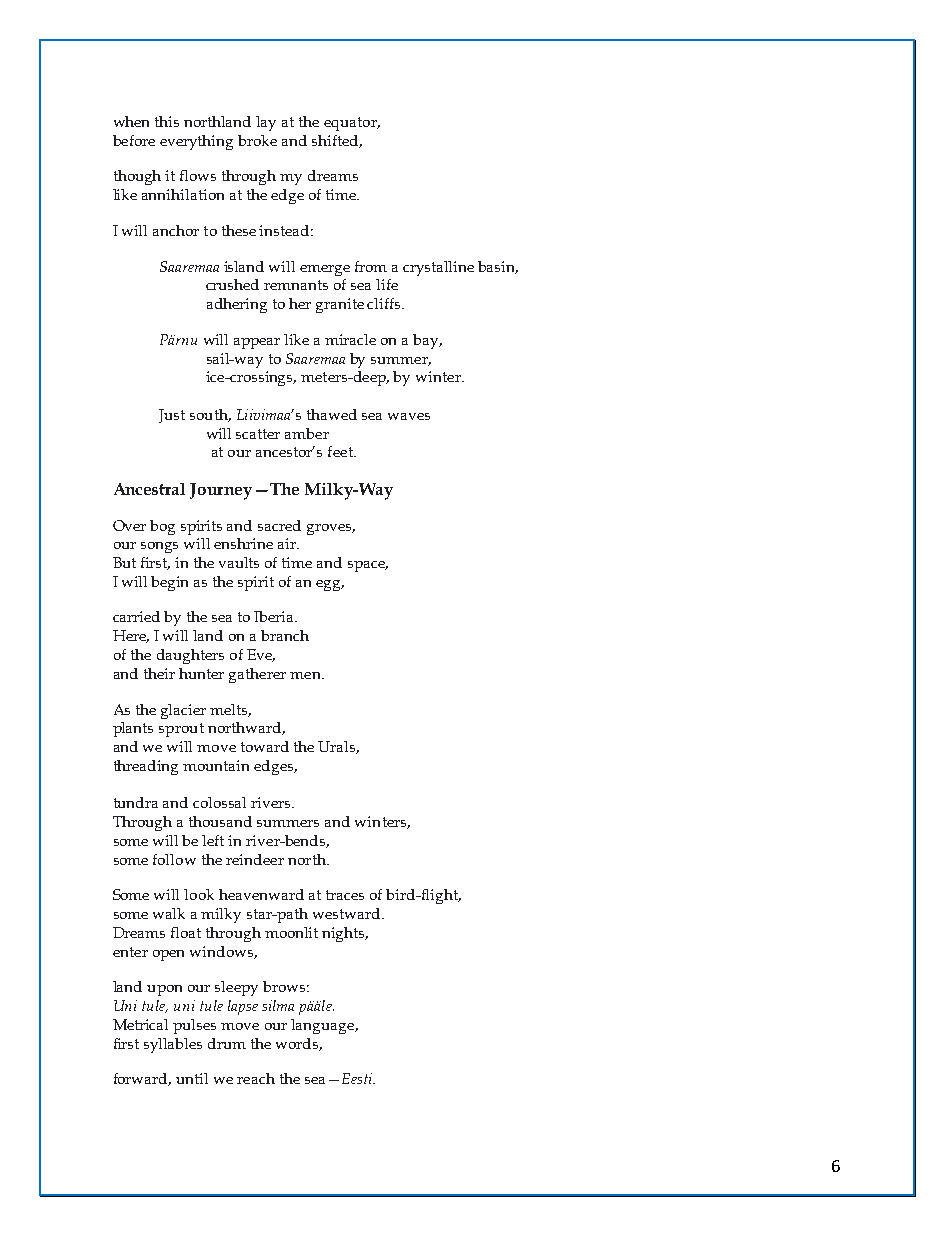 The height and width of the screenshot is (1233, 952). What do you see at coordinates (172, 416) in the screenshot?
I see `Just` at bounding box center [172, 416].
